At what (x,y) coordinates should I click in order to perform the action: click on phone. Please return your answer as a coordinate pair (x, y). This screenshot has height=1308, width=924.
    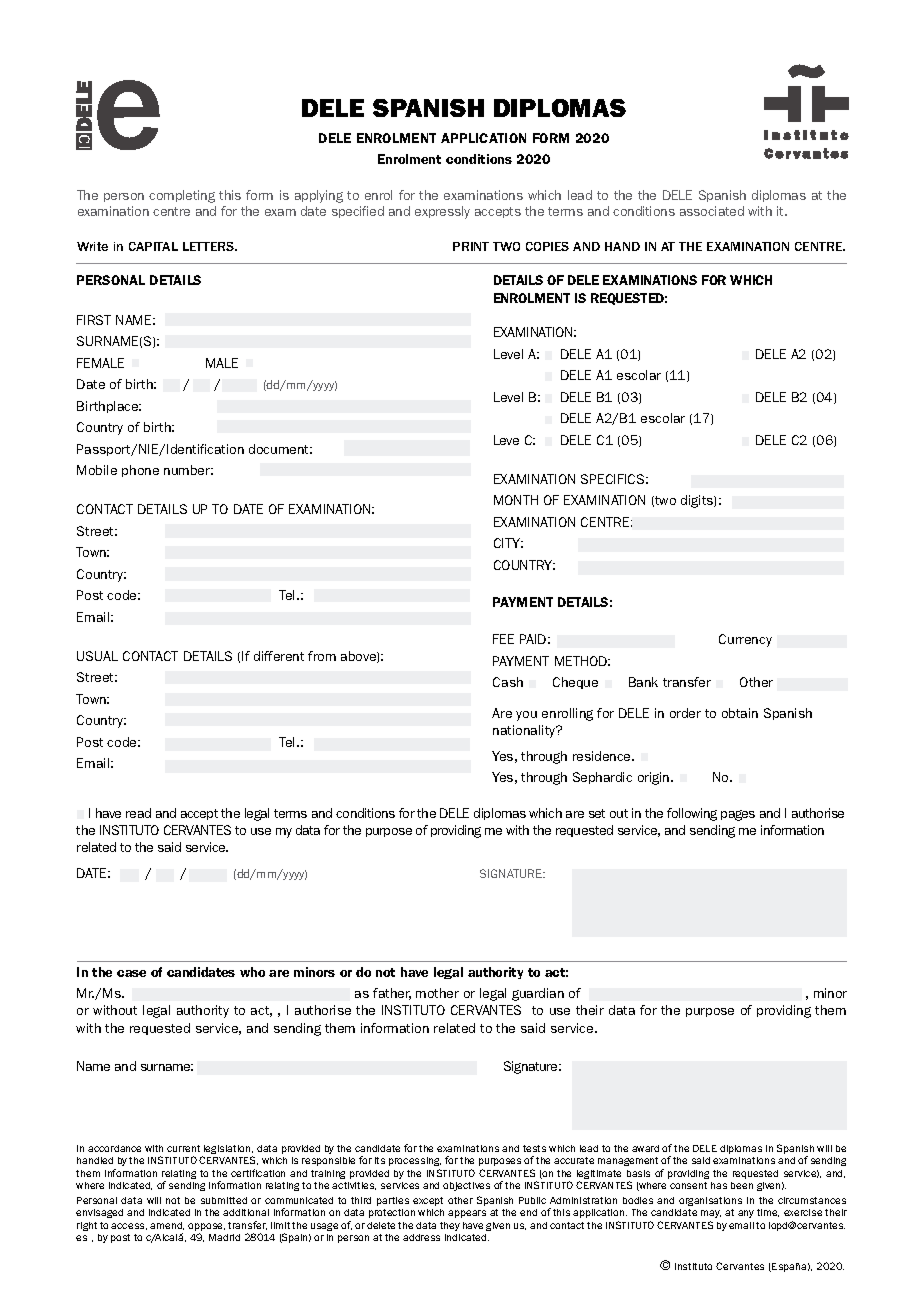
    Looking at the image, I should click on (140, 471).
